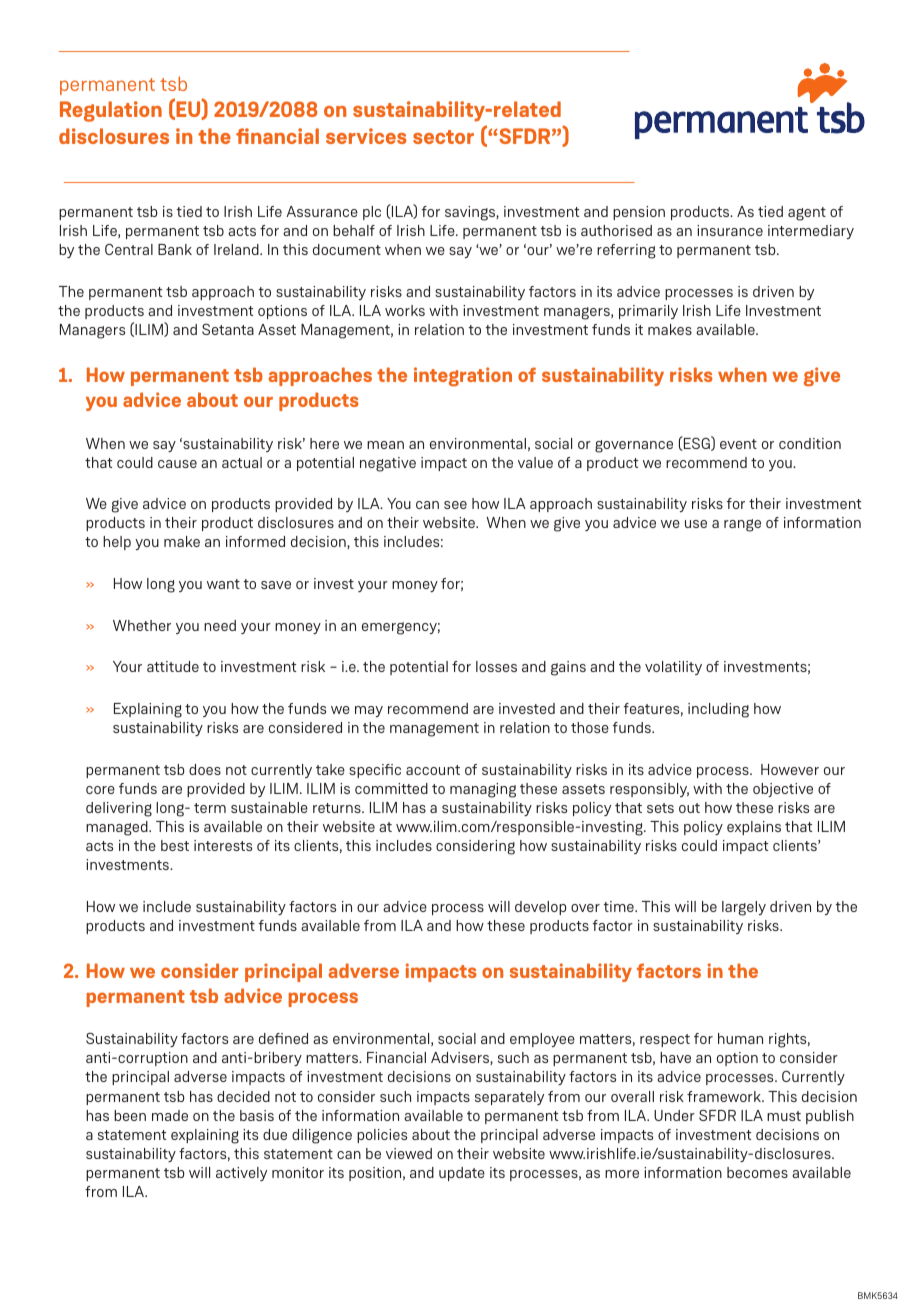 Image resolution: width=923 pixels, height=1316 pixels. What do you see at coordinates (443, 137) in the image?
I see `sector` at bounding box center [443, 137].
